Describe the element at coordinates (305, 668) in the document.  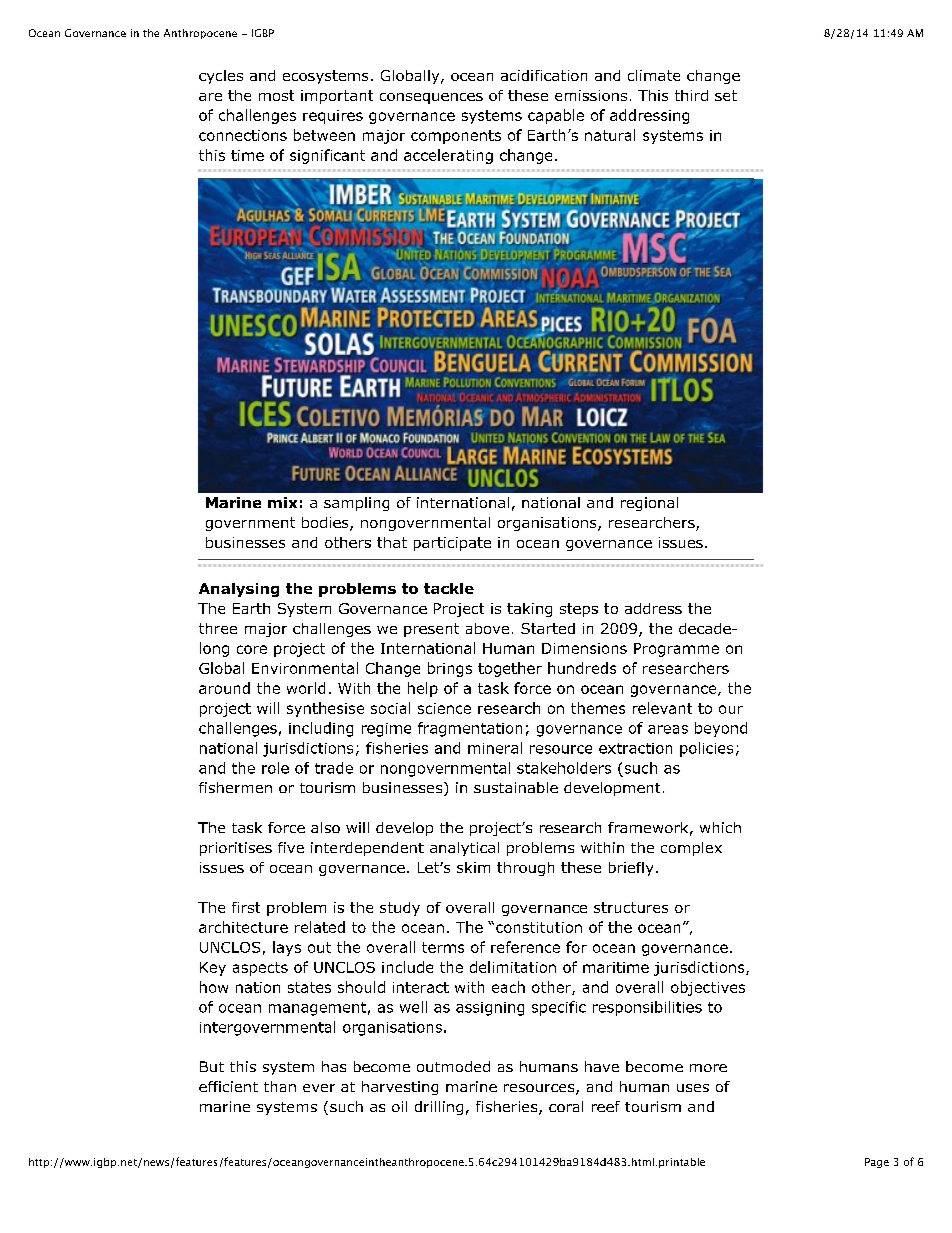
I see `Environmental` at that location.
